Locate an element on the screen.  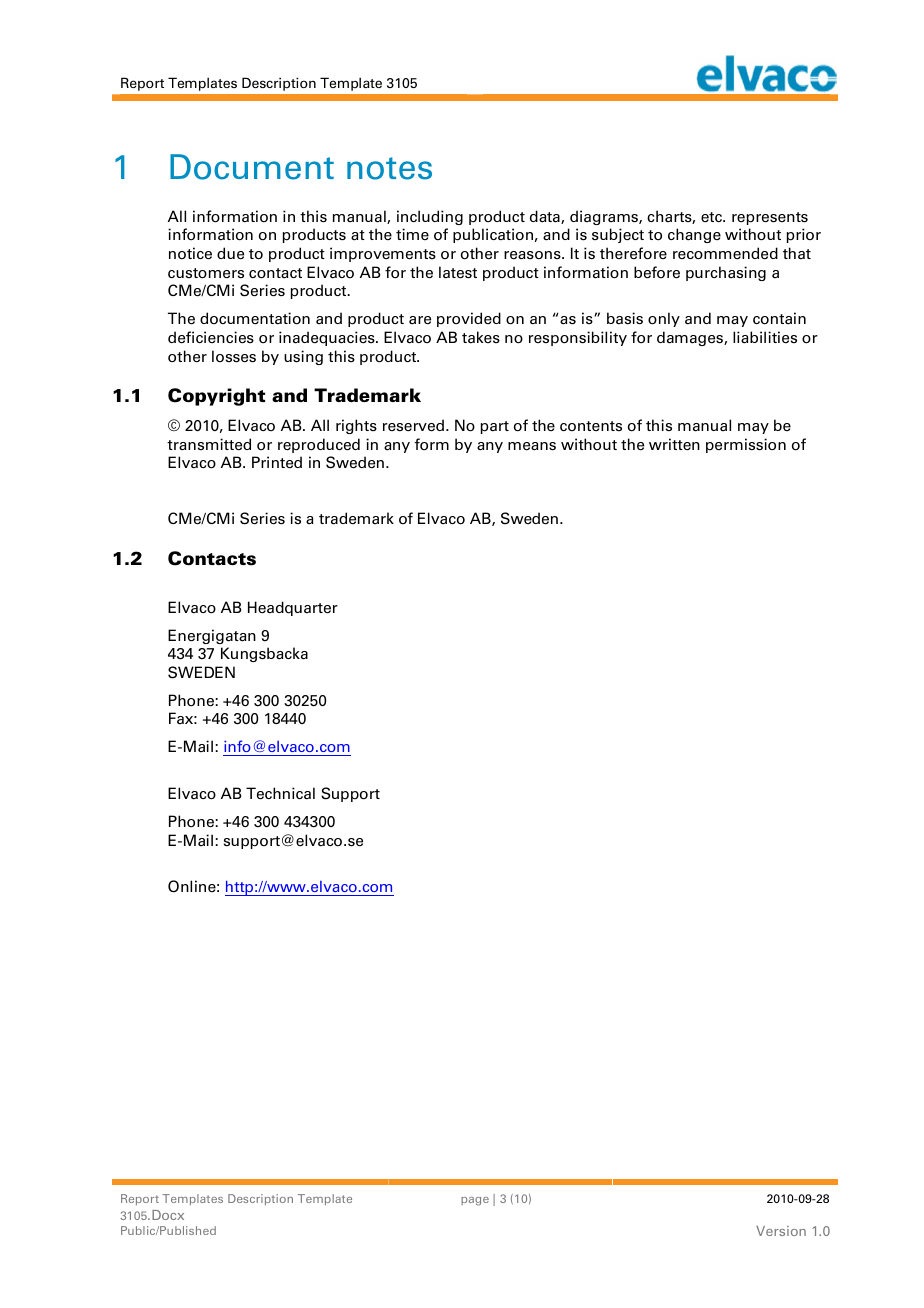
data is located at coordinates (546, 217).
